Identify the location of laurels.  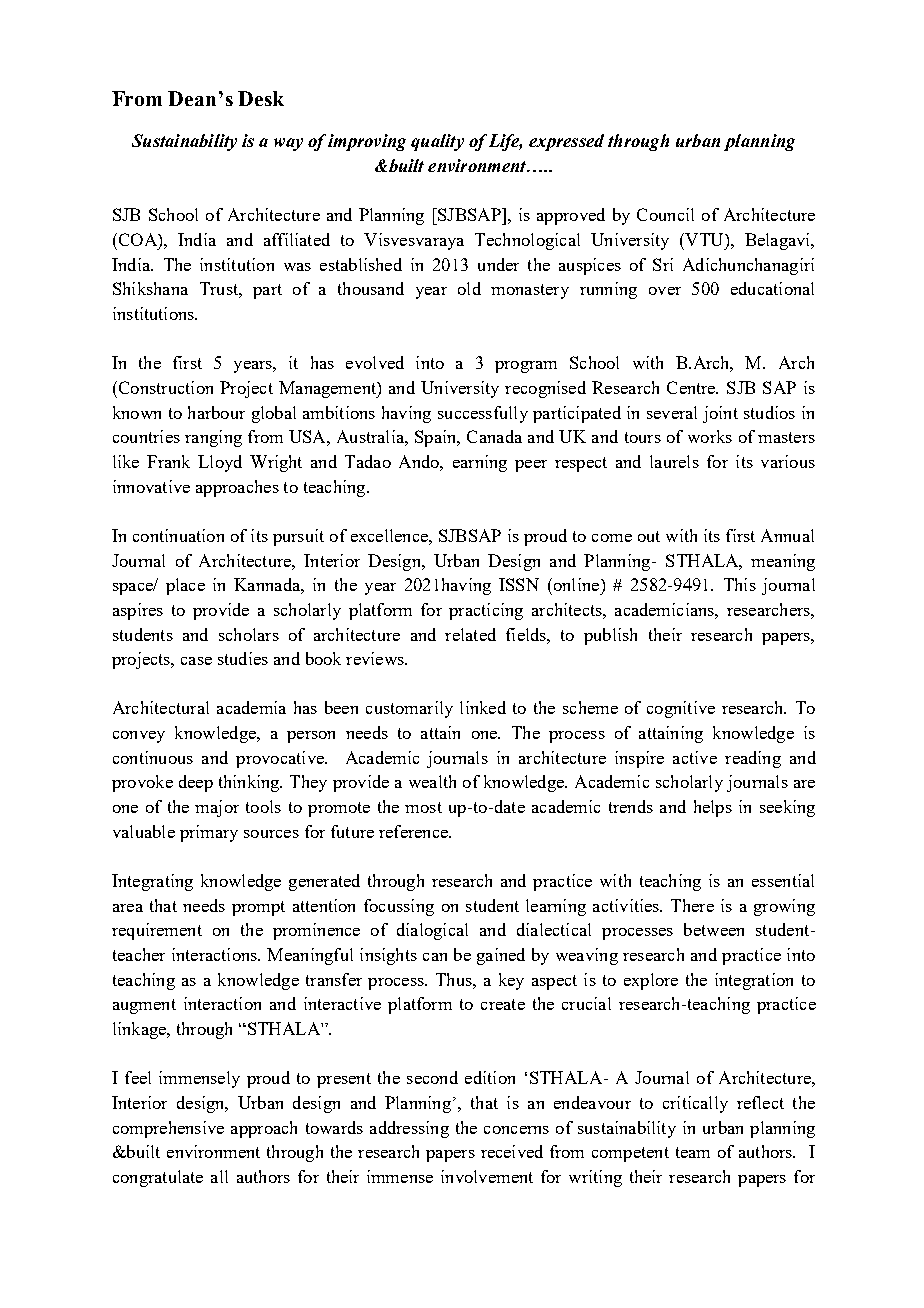
(674, 461).
